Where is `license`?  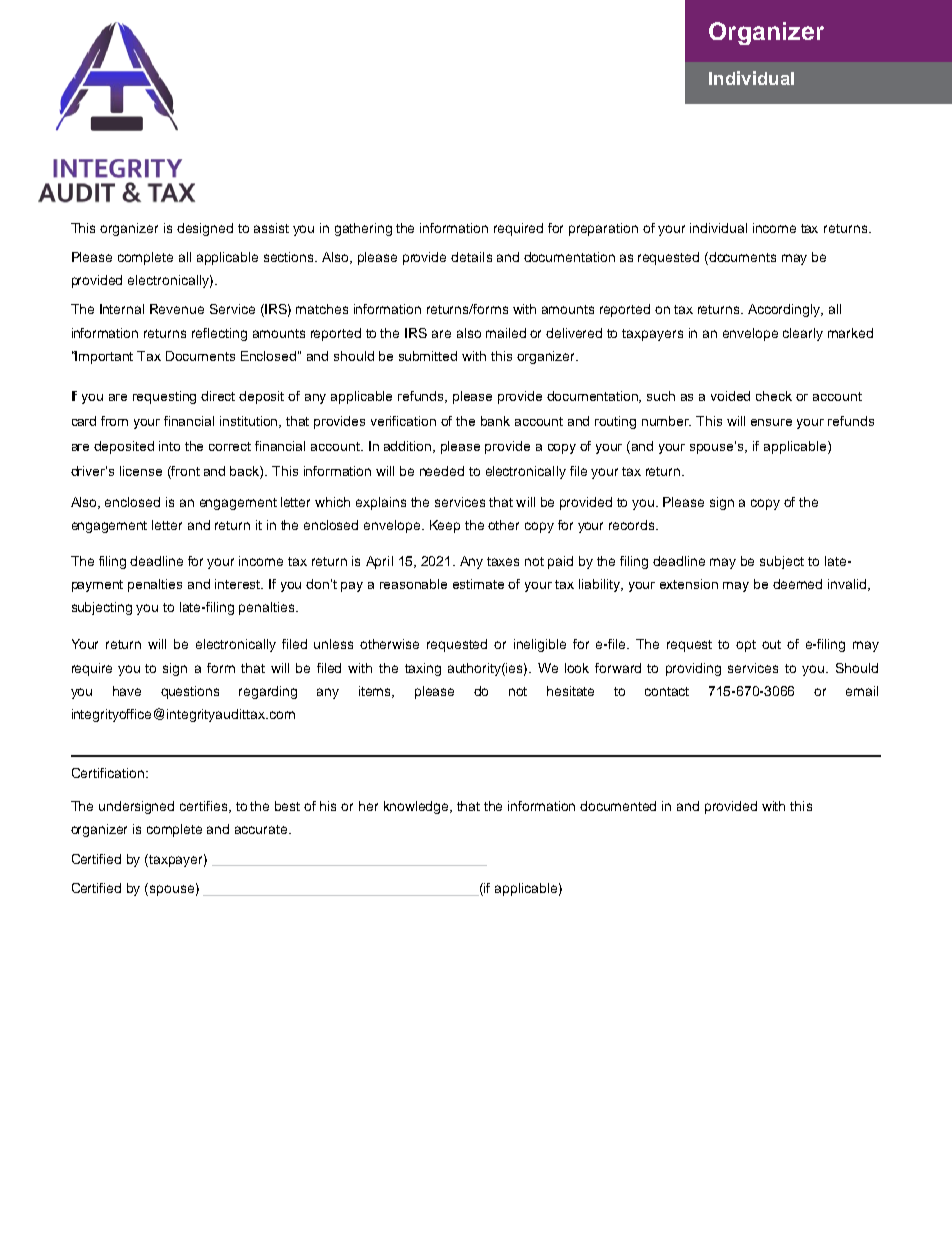 license is located at coordinates (141, 471).
